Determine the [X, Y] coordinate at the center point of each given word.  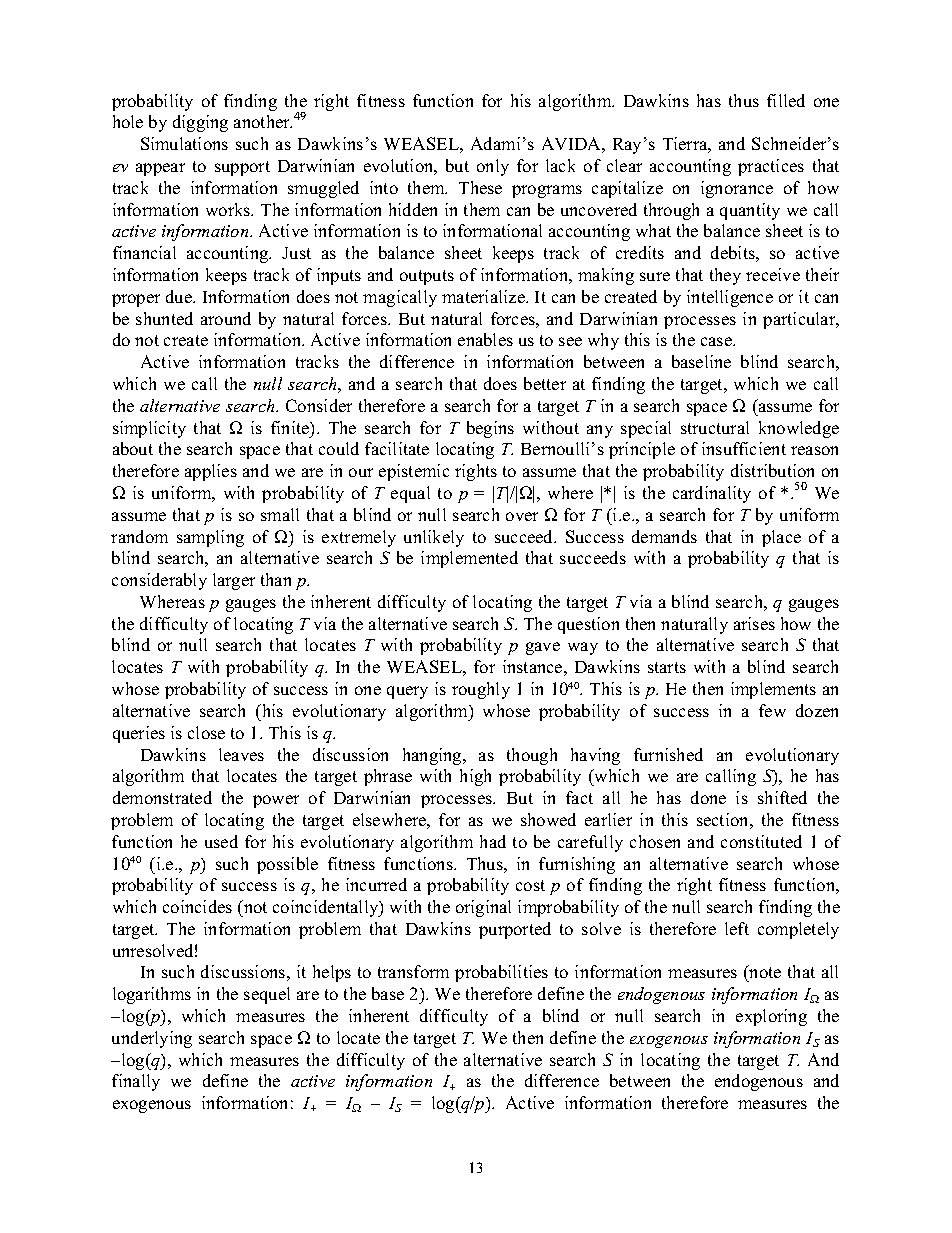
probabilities [501, 973]
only [493, 167]
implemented [469, 559]
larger [234, 581]
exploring [771, 1017]
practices [771, 167]
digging [200, 123]
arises [754, 623]
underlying [152, 1039]
